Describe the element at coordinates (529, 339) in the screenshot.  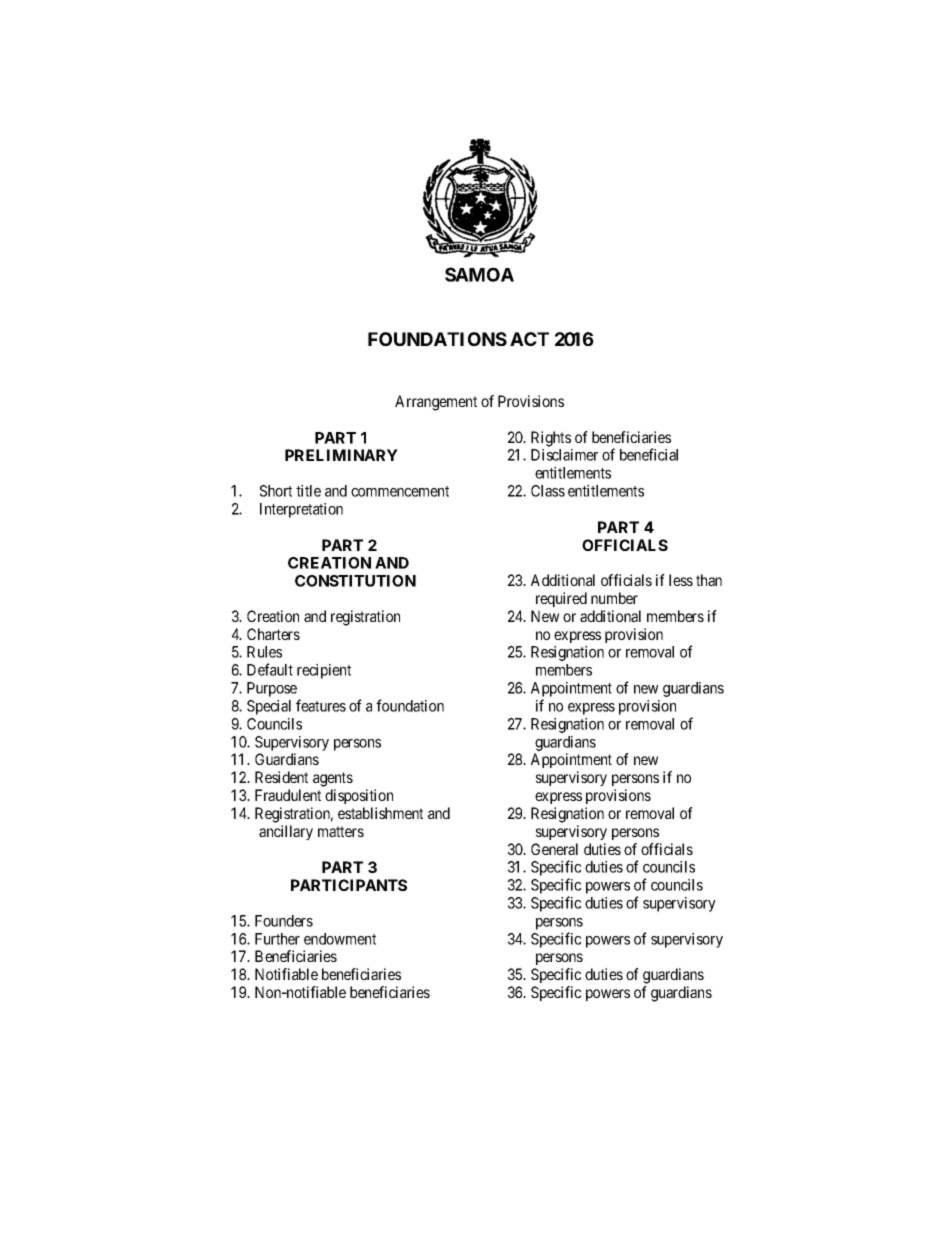
I see `ACT` at that location.
